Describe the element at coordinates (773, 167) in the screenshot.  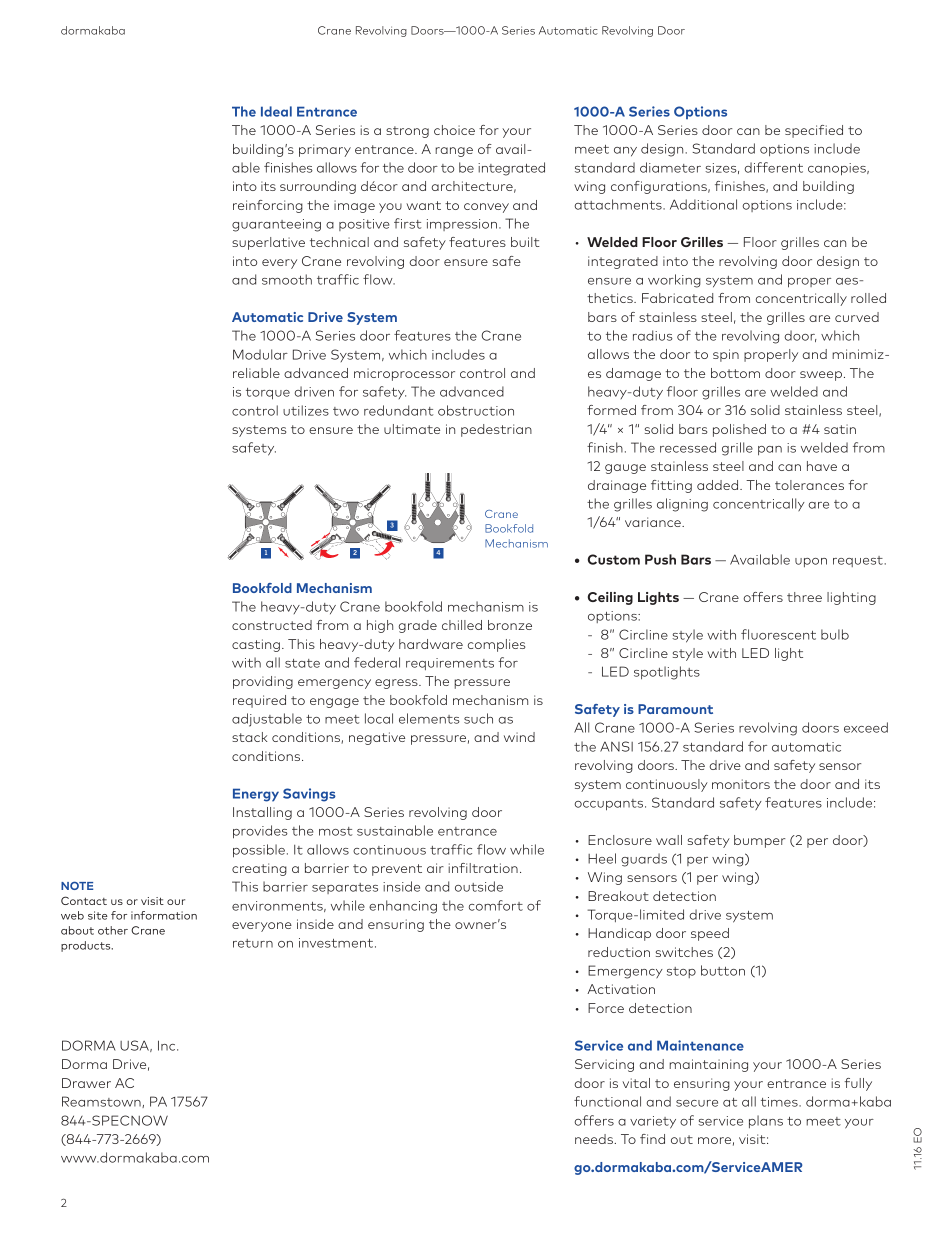
I see `different` at that location.
